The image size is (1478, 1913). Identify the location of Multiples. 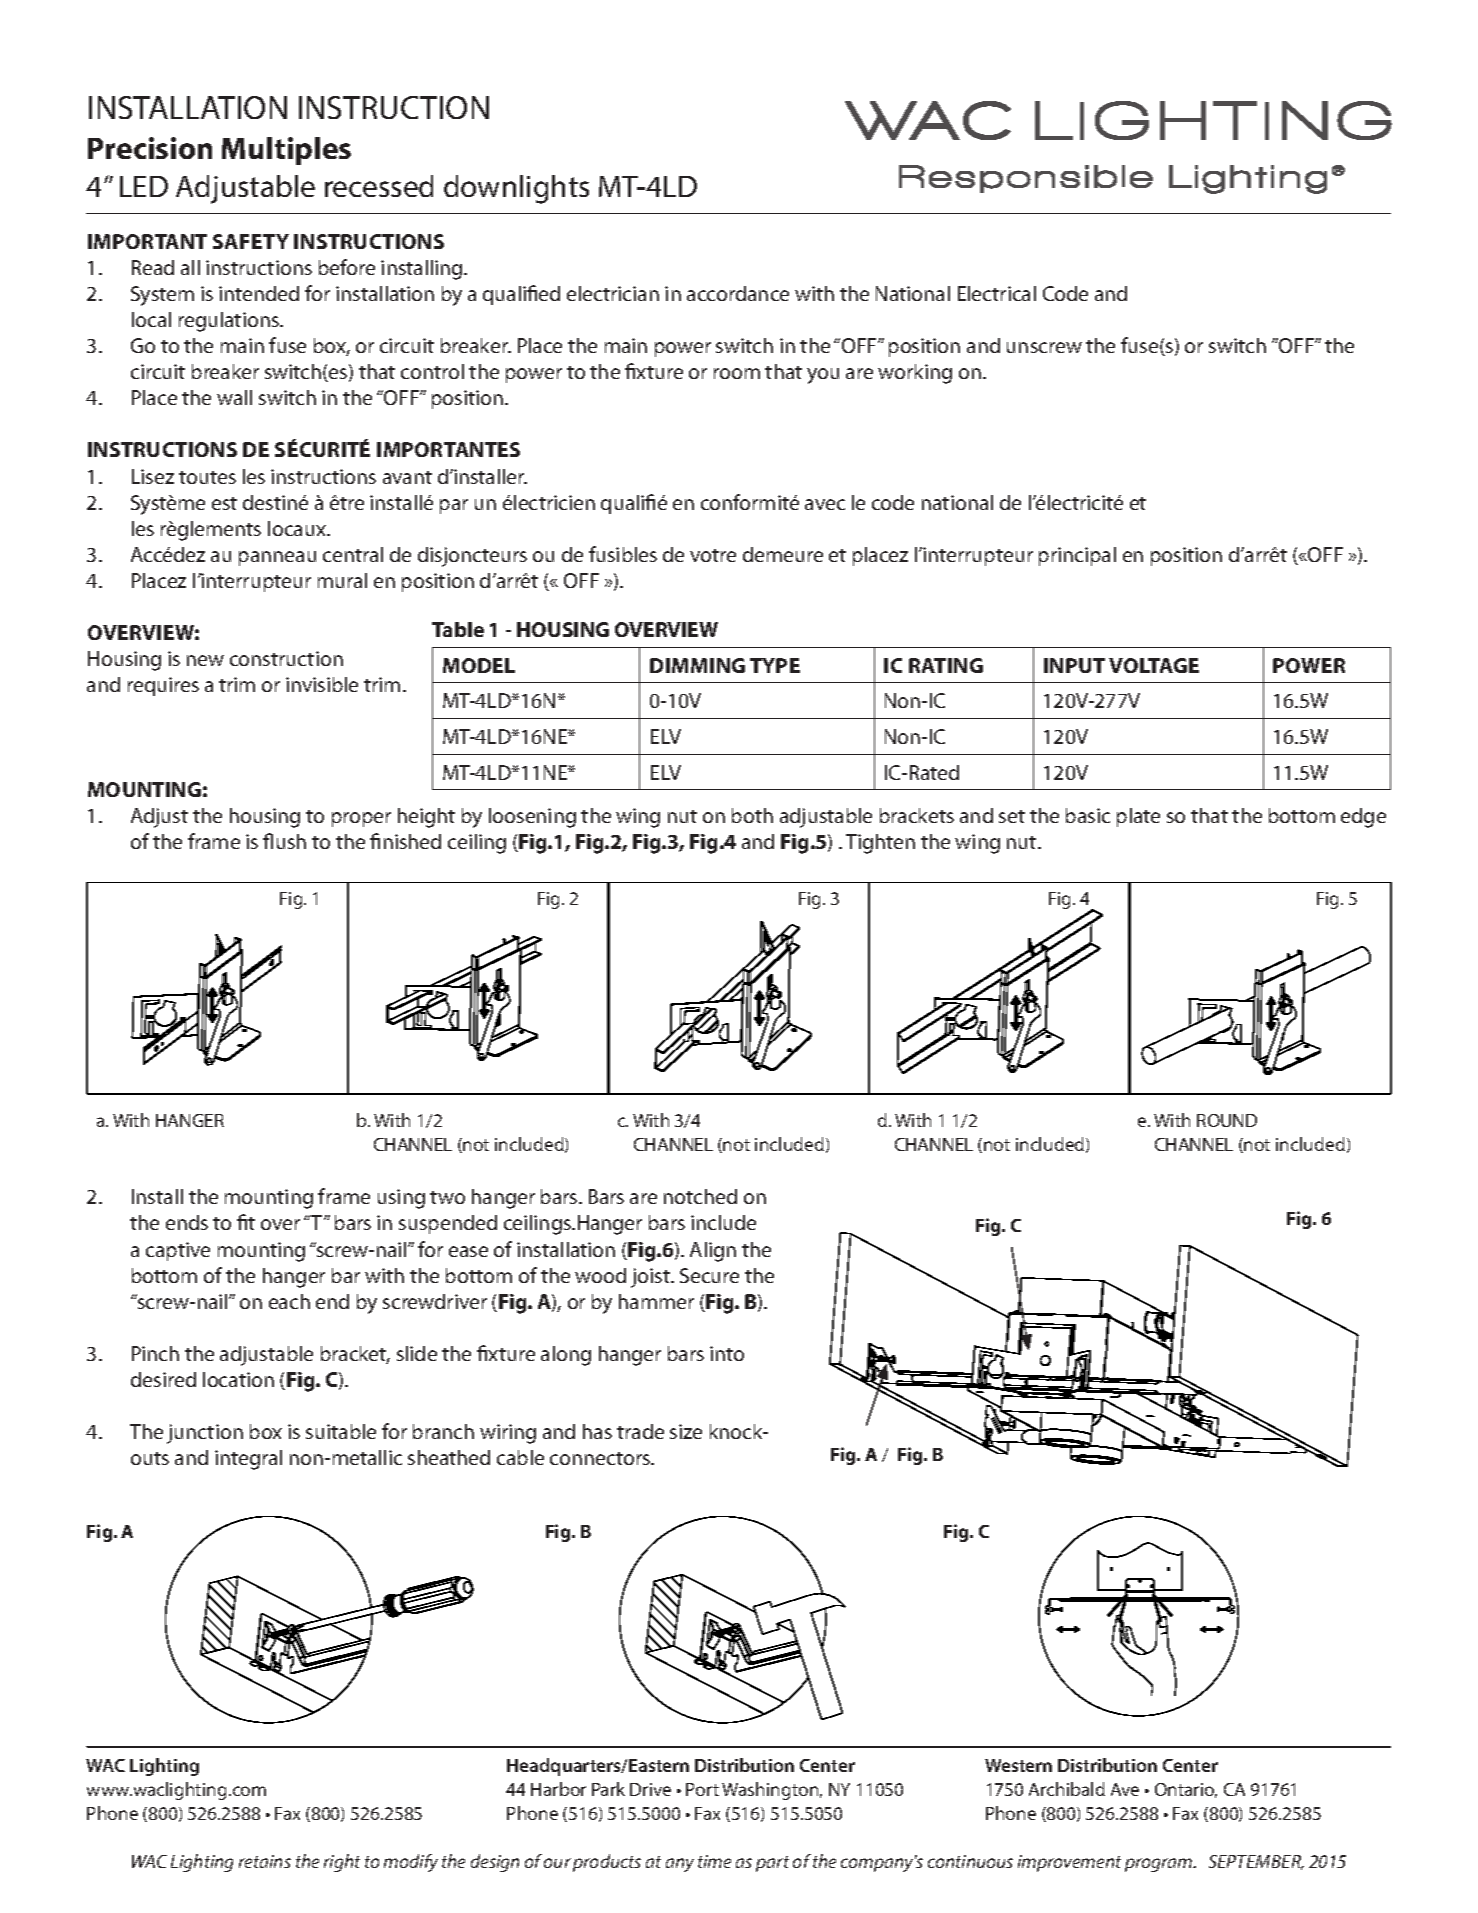
(286, 151).
